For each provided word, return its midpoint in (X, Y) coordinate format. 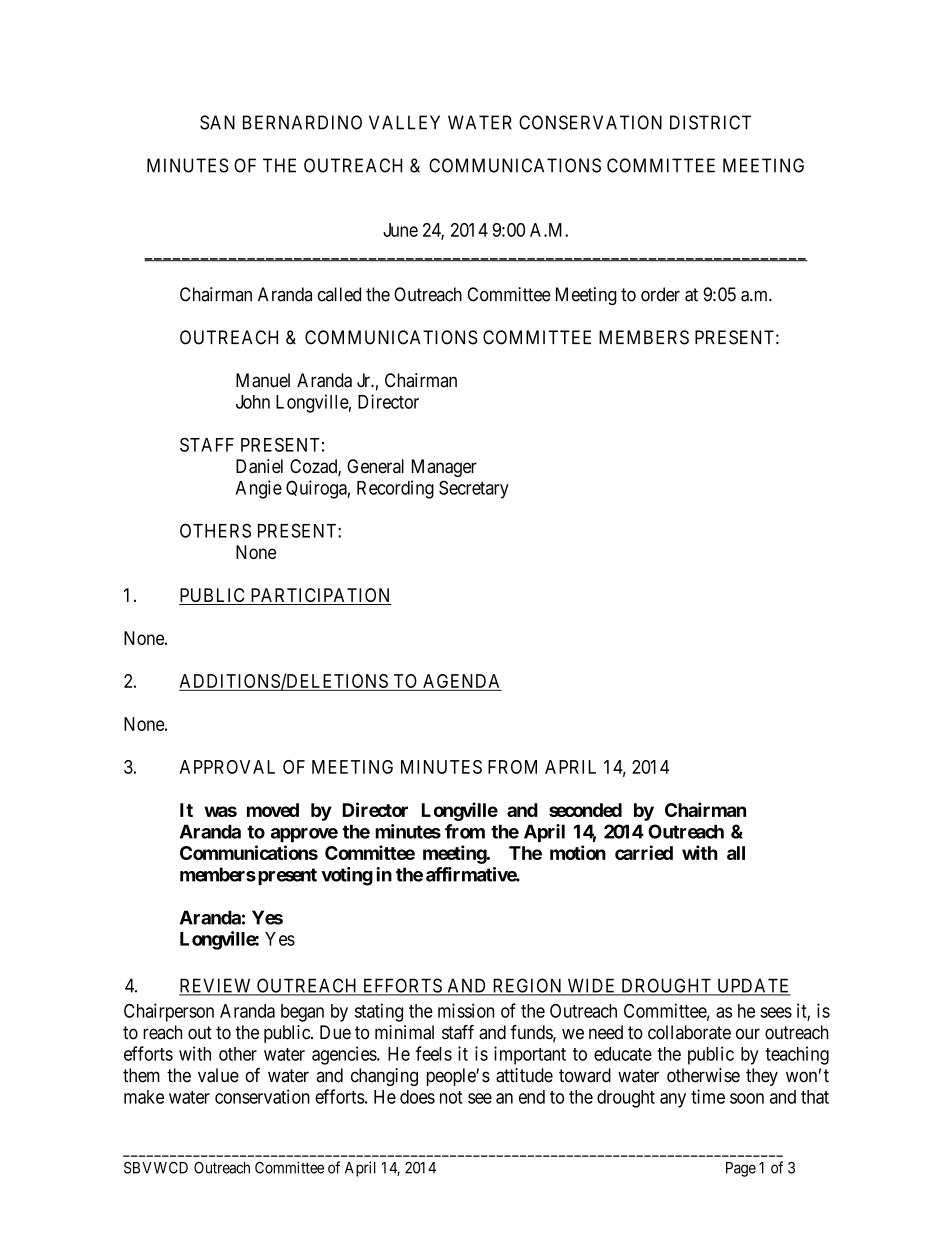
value (218, 1075)
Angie (259, 489)
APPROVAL (227, 767)
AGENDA (461, 681)
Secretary (474, 489)
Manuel (263, 380)
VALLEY (404, 122)
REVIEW (216, 986)
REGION (527, 986)
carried (644, 852)
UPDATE (753, 986)
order (660, 294)
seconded (585, 810)
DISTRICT (710, 122)
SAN (217, 122)
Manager (444, 468)
